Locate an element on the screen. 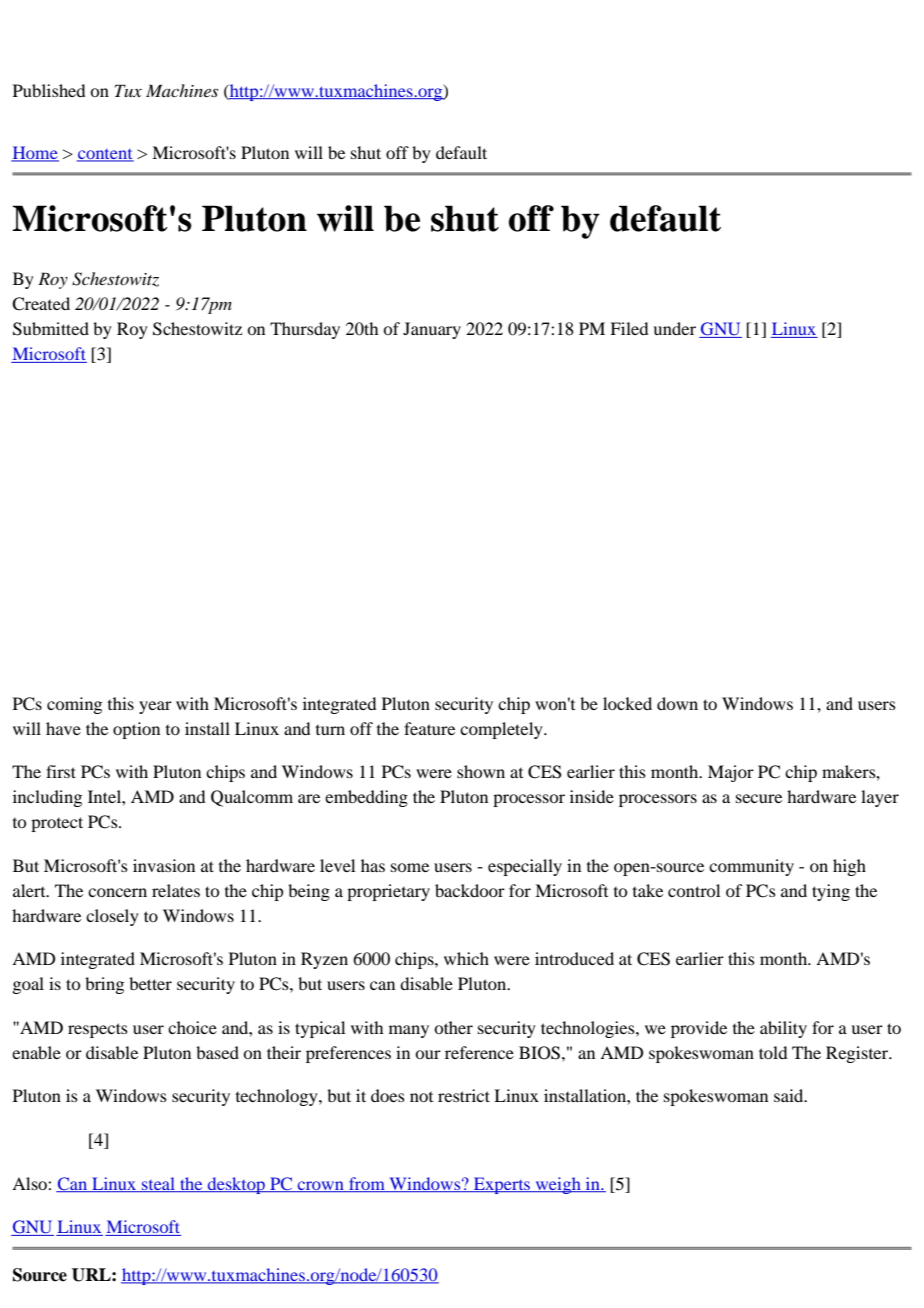 The height and width of the screenshot is (1308, 924). said is located at coordinates (790, 1095).
